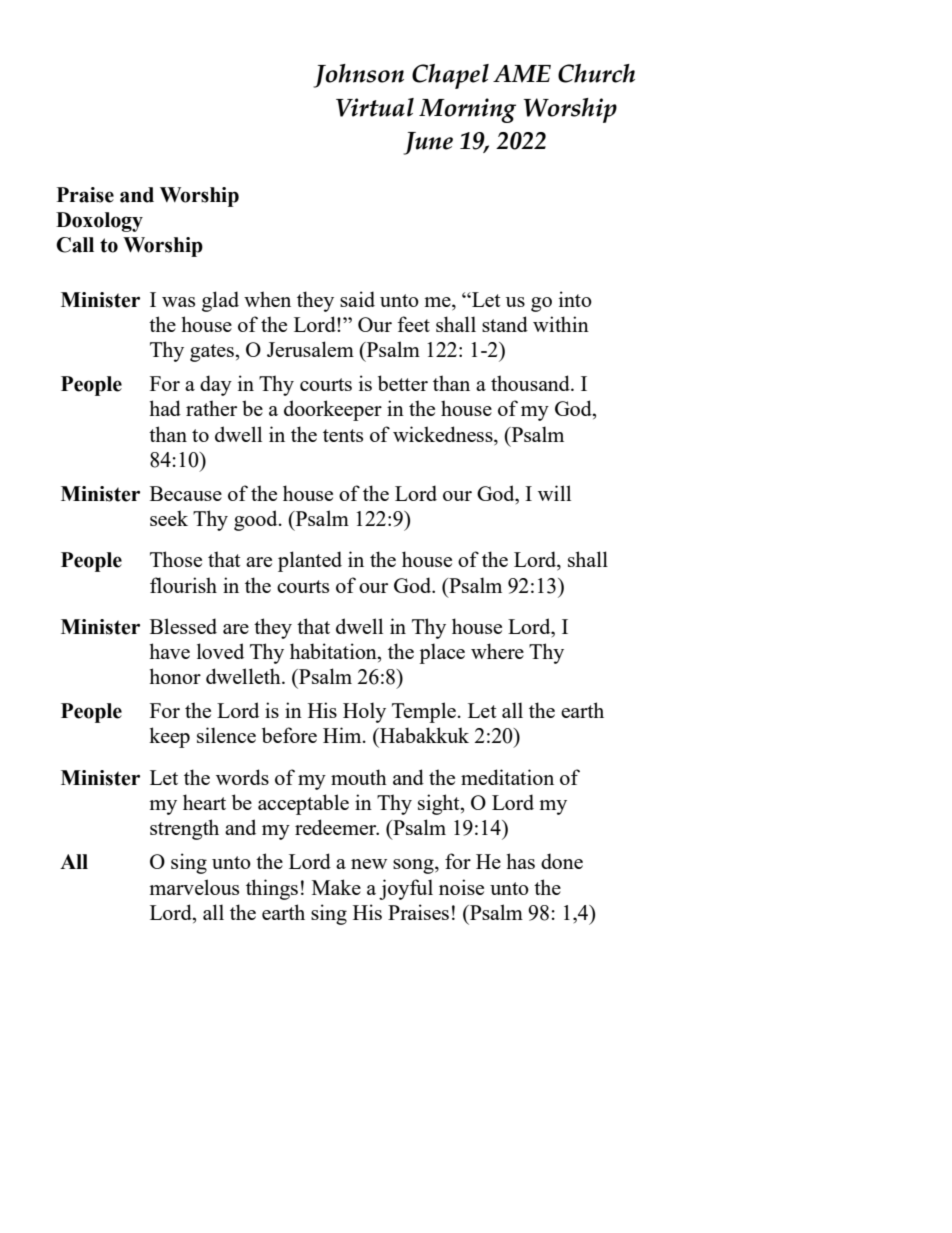  Describe the element at coordinates (75, 245) in the screenshot. I see `Call` at that location.
